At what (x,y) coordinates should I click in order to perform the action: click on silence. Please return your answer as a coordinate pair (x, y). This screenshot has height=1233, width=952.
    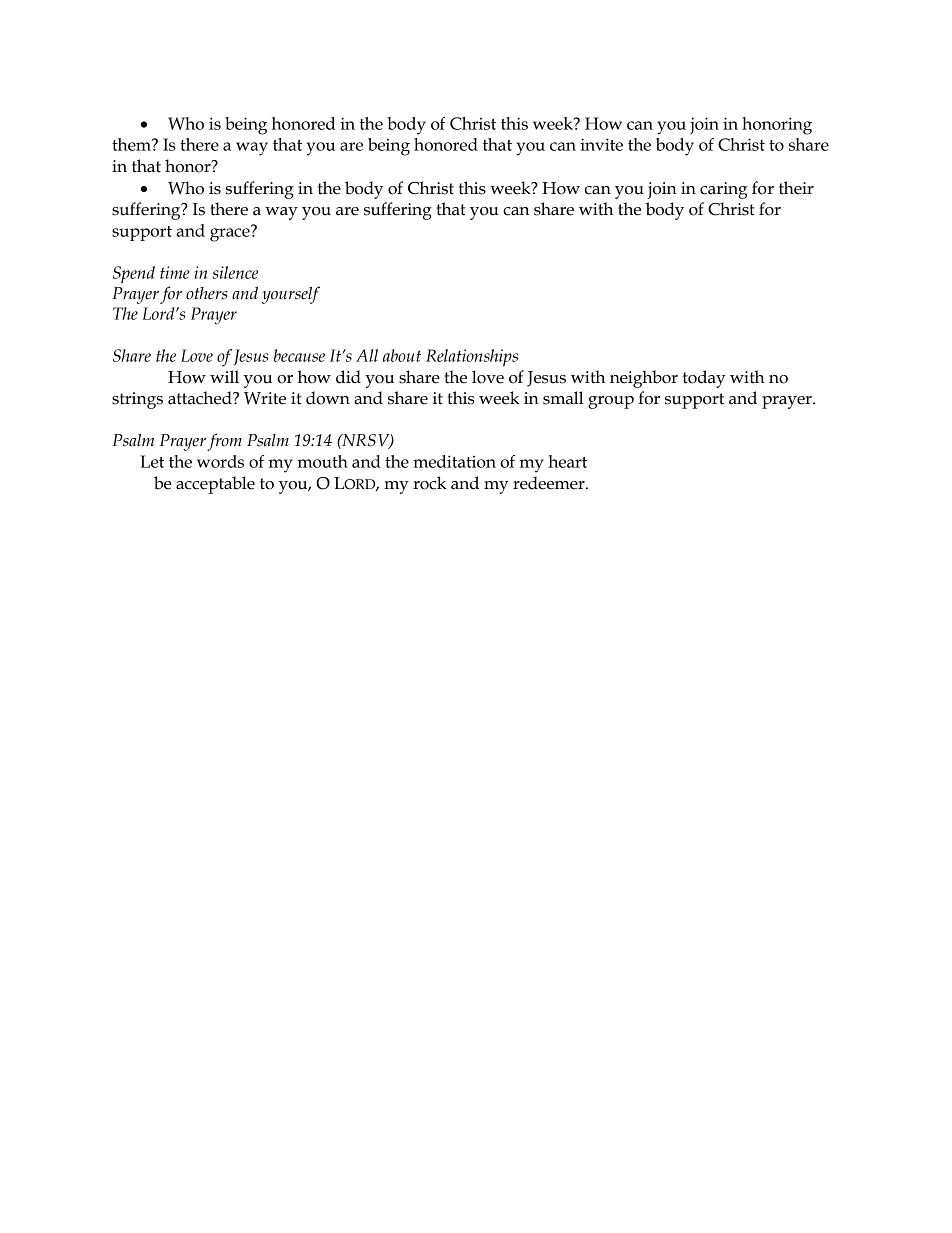
    Looking at the image, I should click on (235, 272).
